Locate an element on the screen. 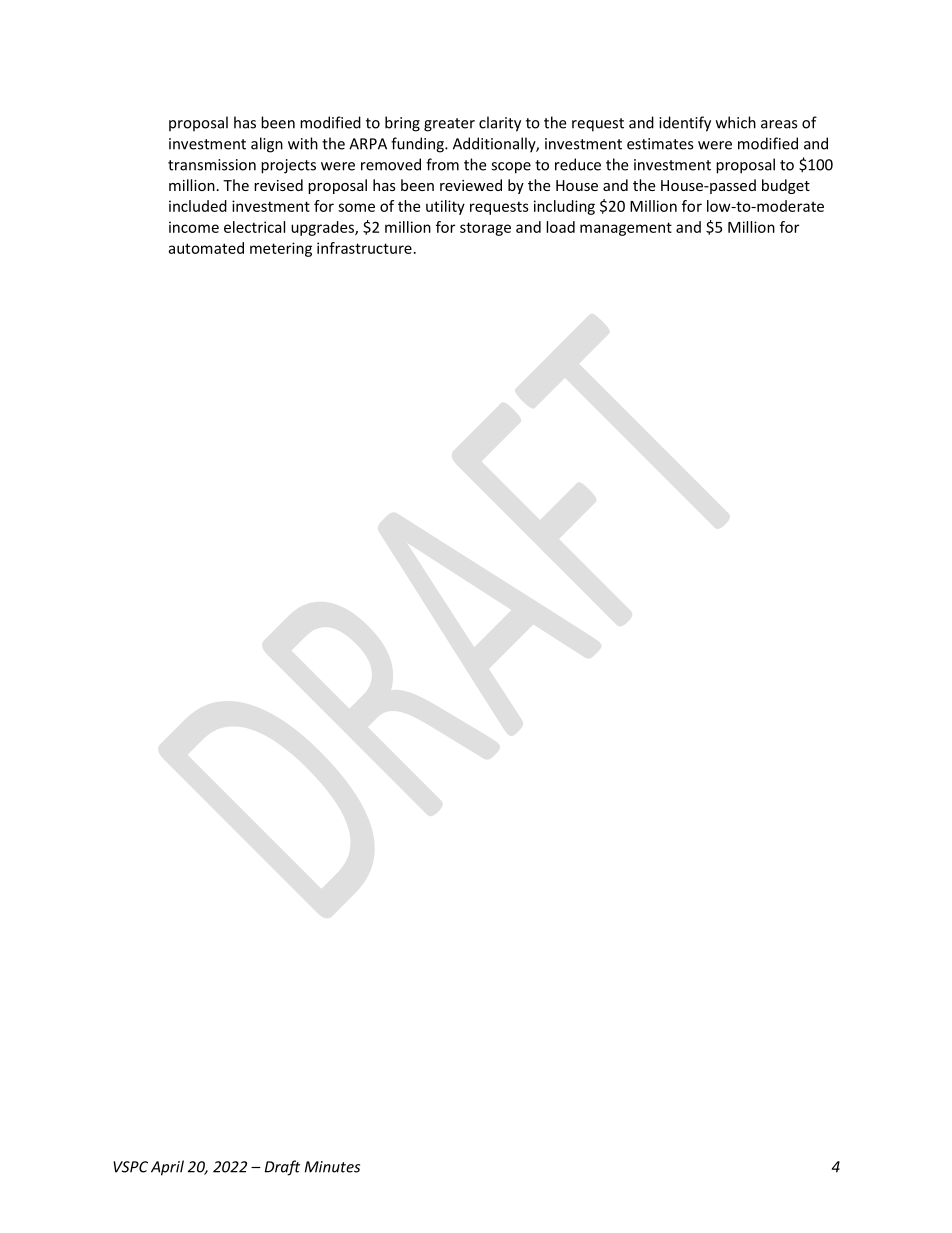 The height and width of the screenshot is (1233, 952). Minutes is located at coordinates (332, 1167).
